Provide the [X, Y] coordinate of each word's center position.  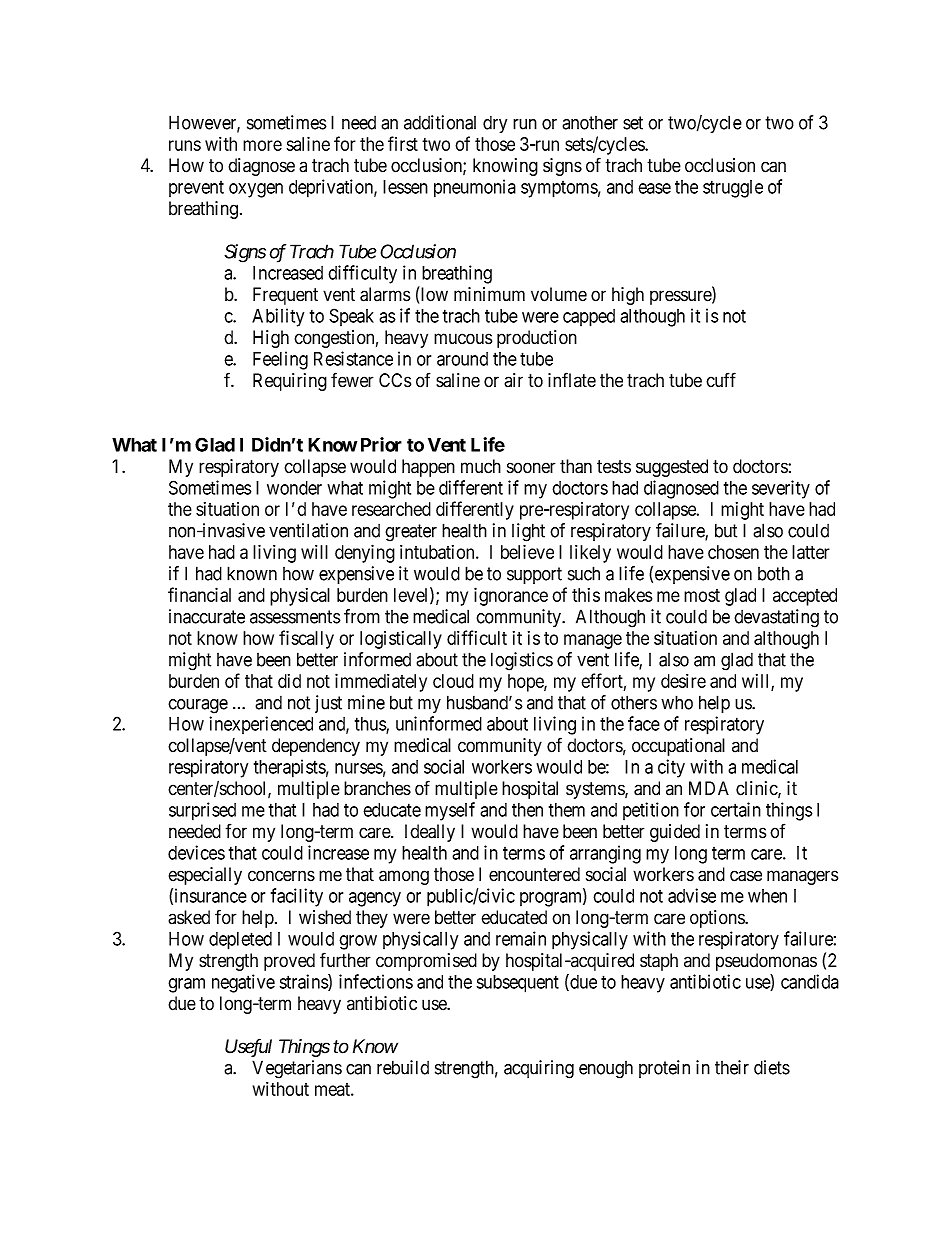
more [262, 145]
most [702, 595]
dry [495, 124]
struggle [733, 189]
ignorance [511, 596]
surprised [202, 811]
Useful [248, 1047]
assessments [295, 617]
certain [736, 809]
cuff [721, 380]
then [527, 810]
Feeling [280, 360]
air [513, 380]
